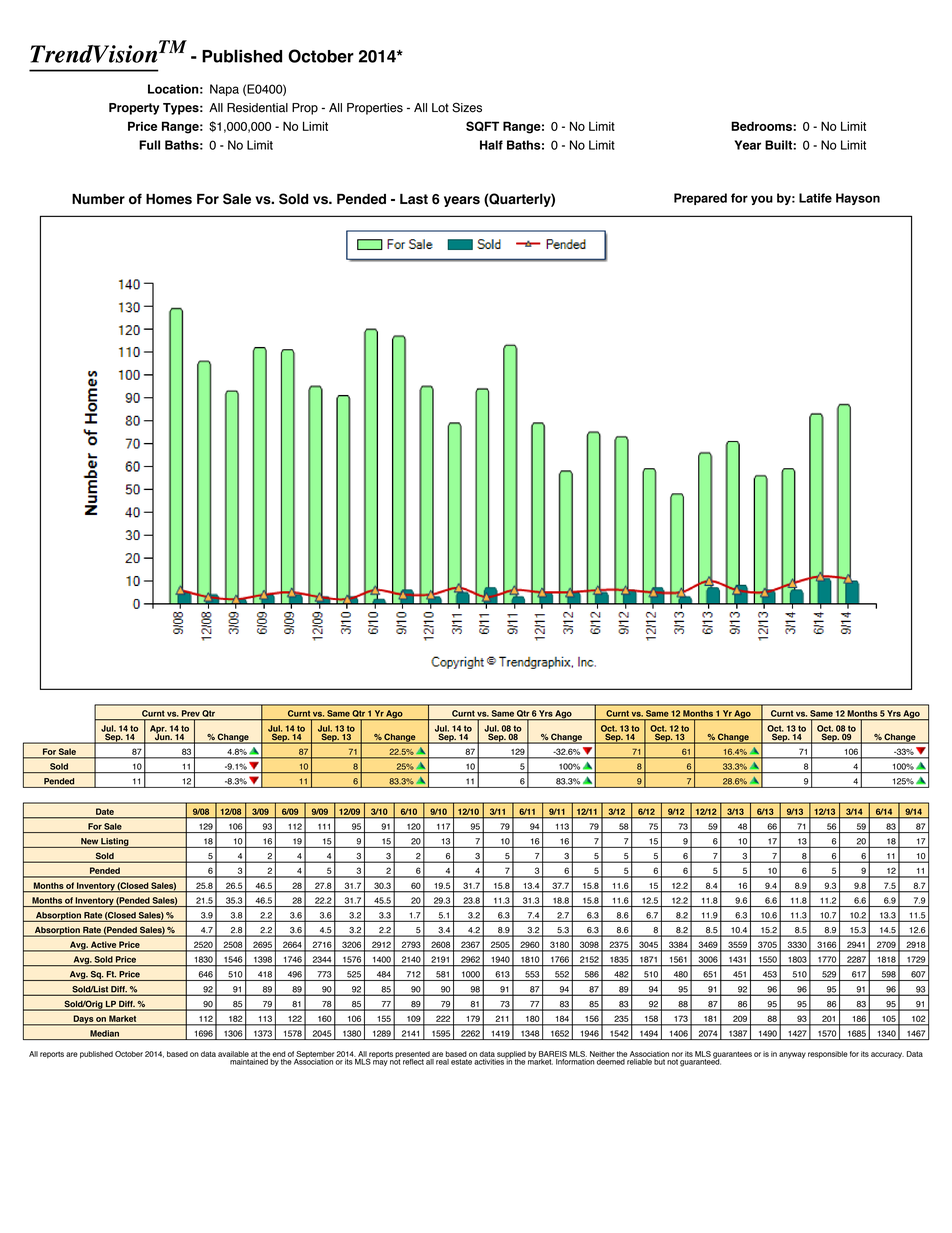  What do you see at coordinates (233, 1054) in the screenshot?
I see `available` at bounding box center [233, 1054].
